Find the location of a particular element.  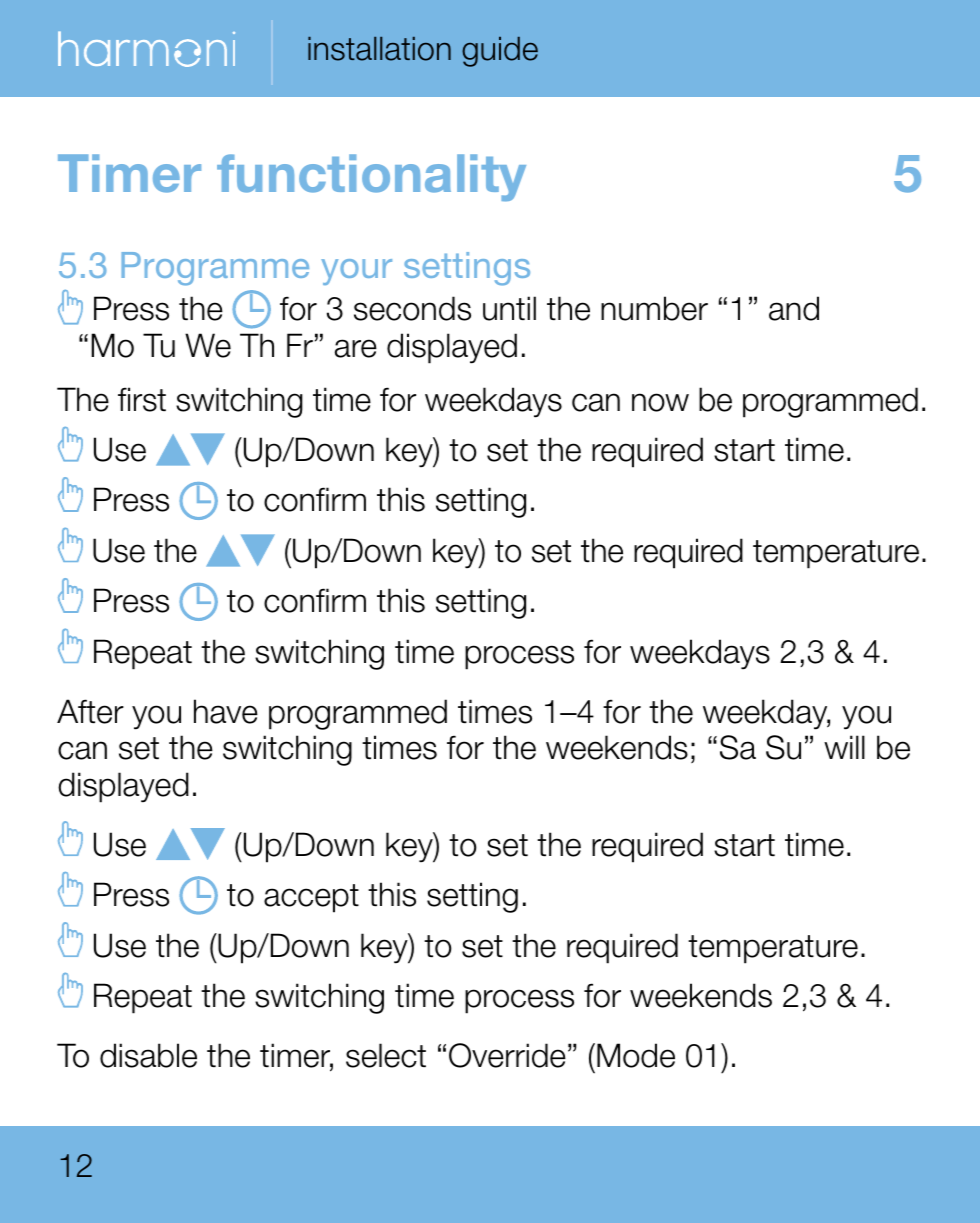

installation is located at coordinates (379, 49).
